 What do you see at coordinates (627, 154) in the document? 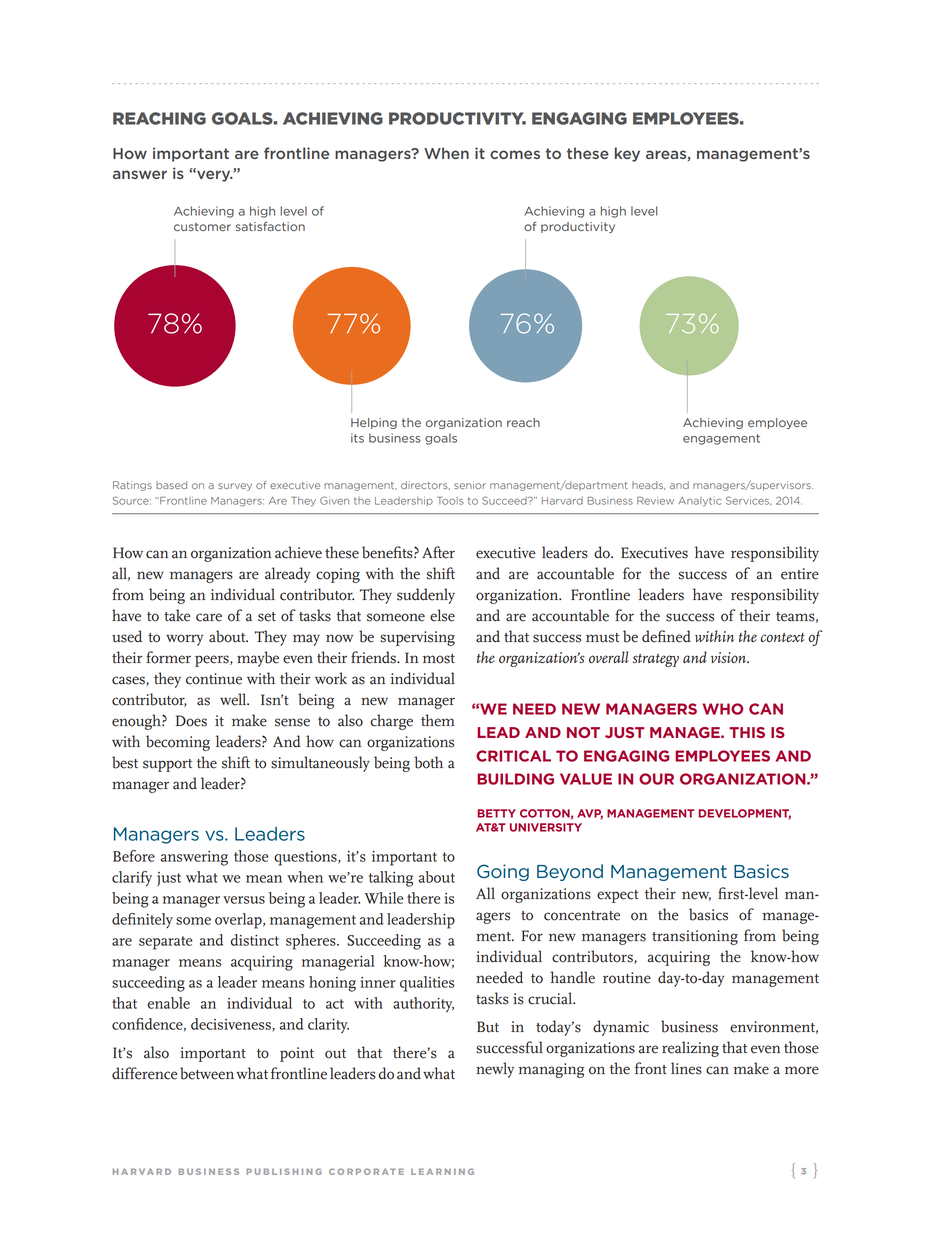
I see `key` at bounding box center [627, 154].
